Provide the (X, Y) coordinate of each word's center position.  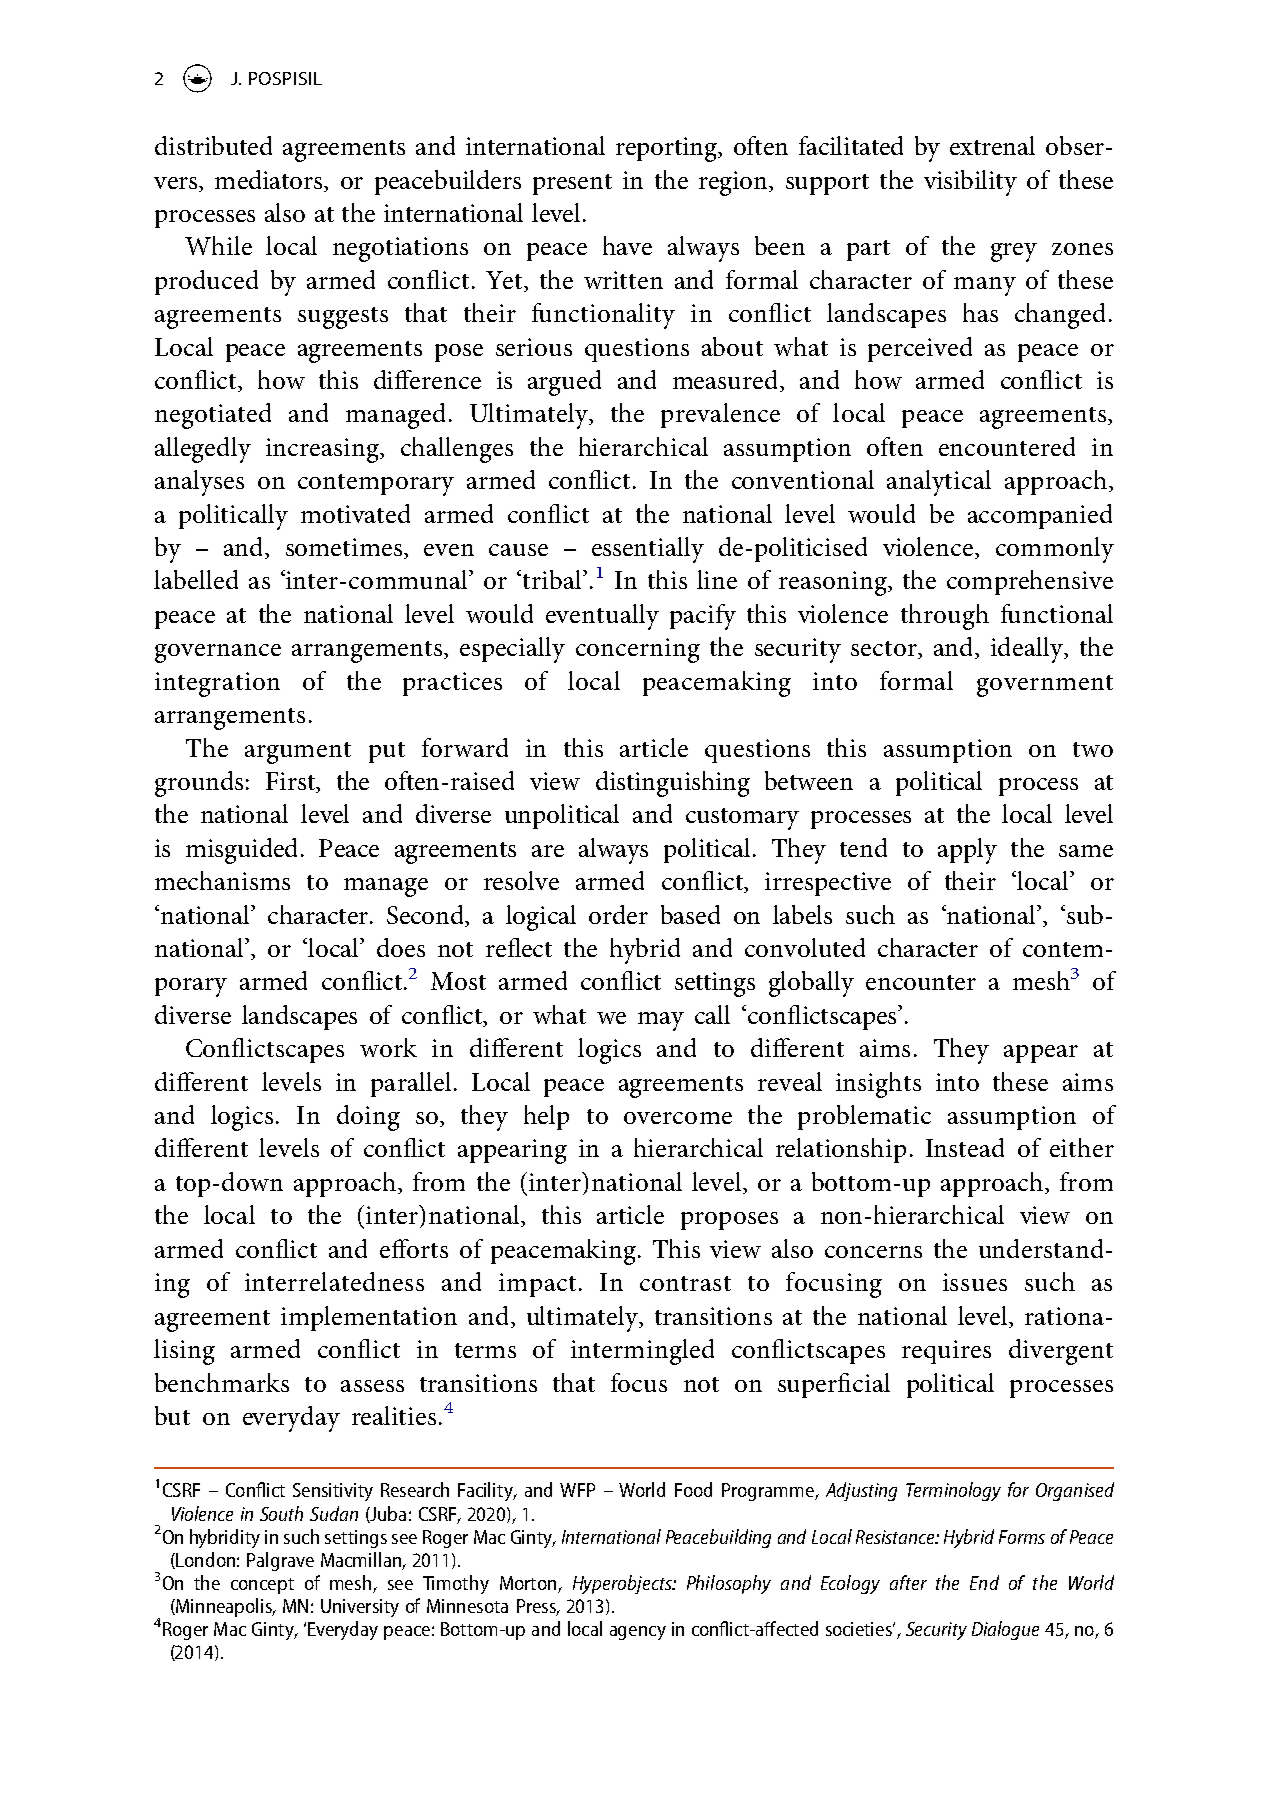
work (388, 1047)
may (661, 1021)
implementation (369, 1318)
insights (878, 1085)
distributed (213, 145)
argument (298, 753)
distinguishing (673, 784)
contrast (685, 1283)
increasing (324, 450)
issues (975, 1282)
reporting (668, 149)
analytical (939, 483)
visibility (970, 183)
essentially (648, 550)
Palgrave (280, 1561)
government (1045, 686)
